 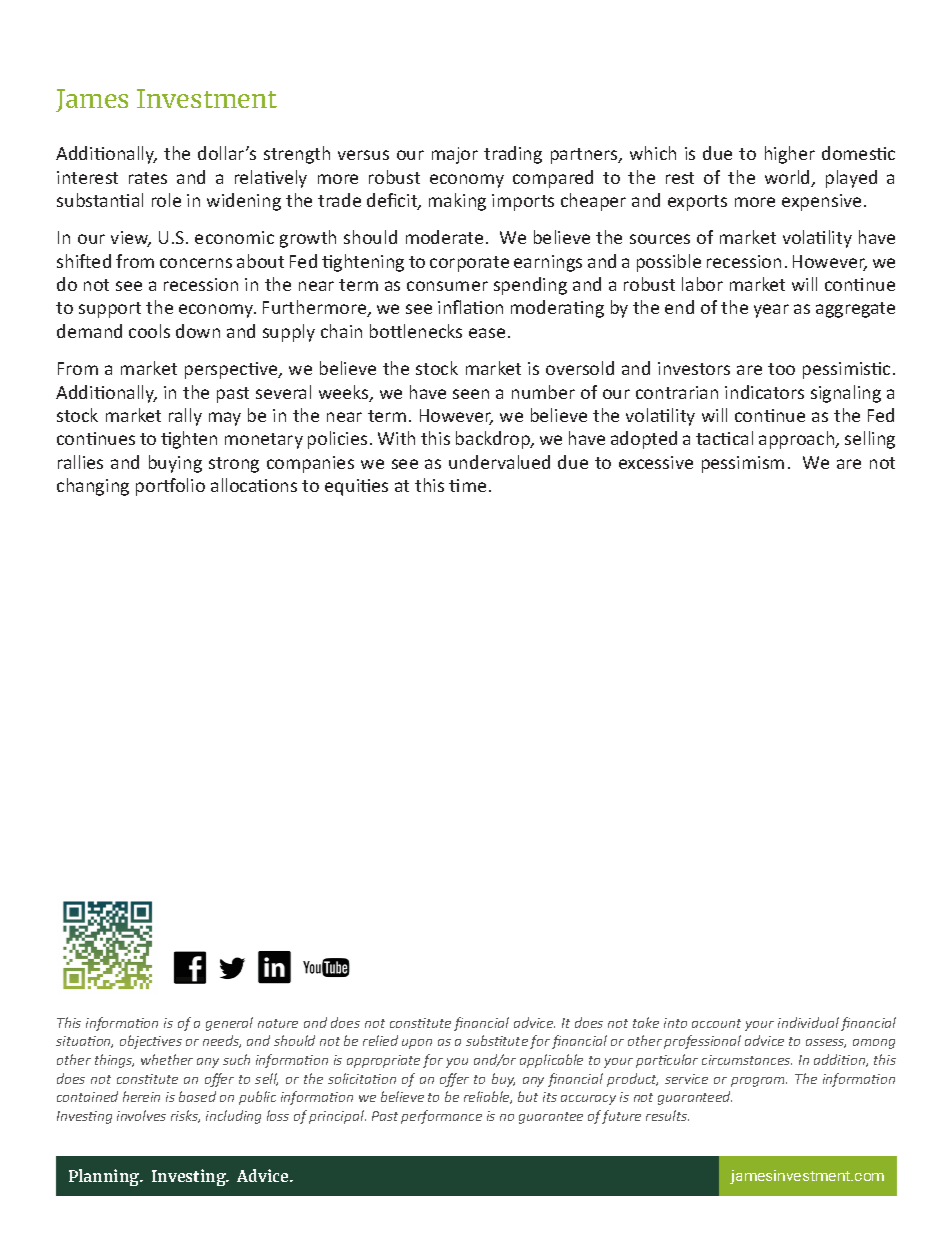 What do you see at coordinates (788, 178) in the page?
I see `world` at bounding box center [788, 178].
